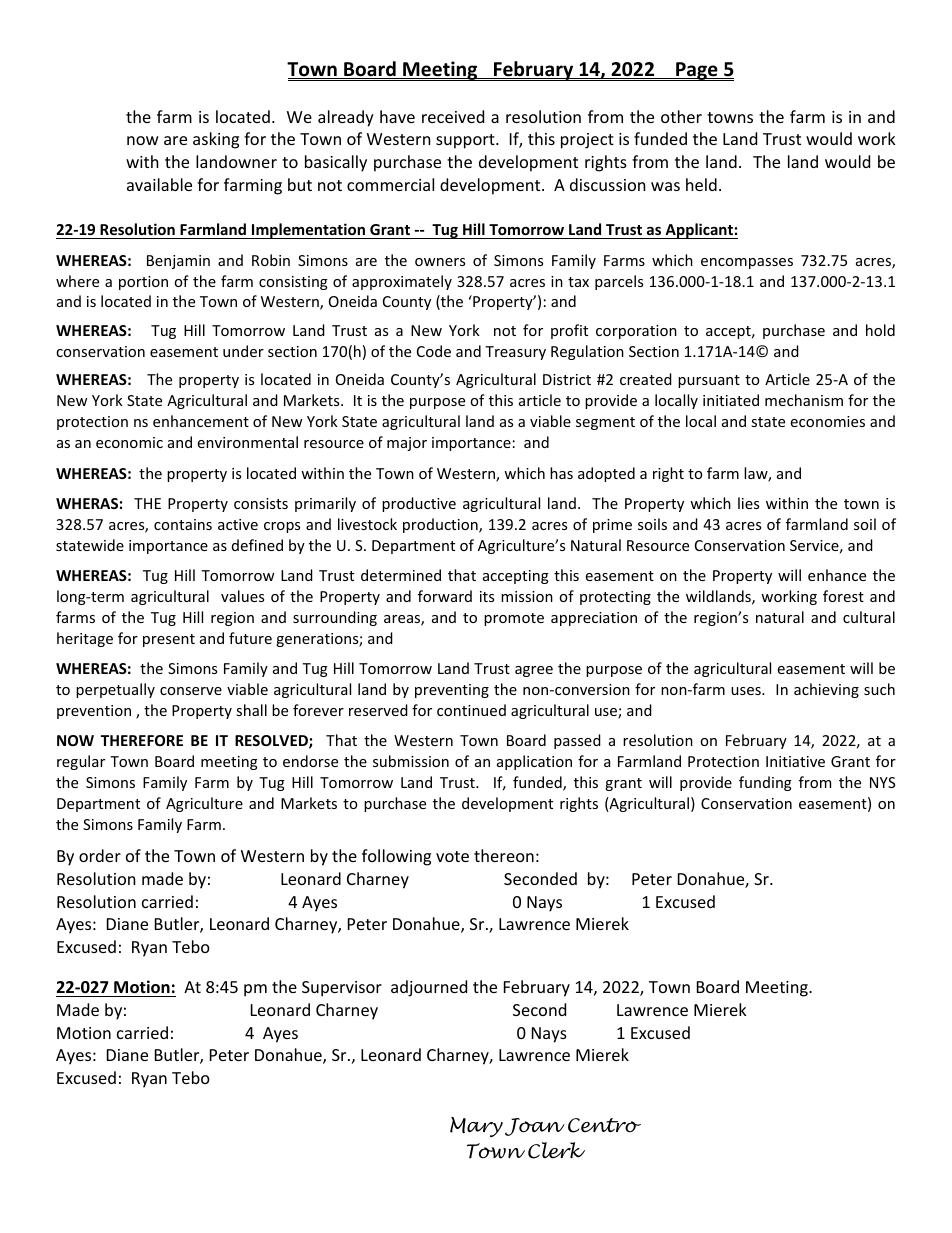 This document has width=952, height=1233. What do you see at coordinates (795, 761) in the document?
I see `Initiative` at bounding box center [795, 761].
